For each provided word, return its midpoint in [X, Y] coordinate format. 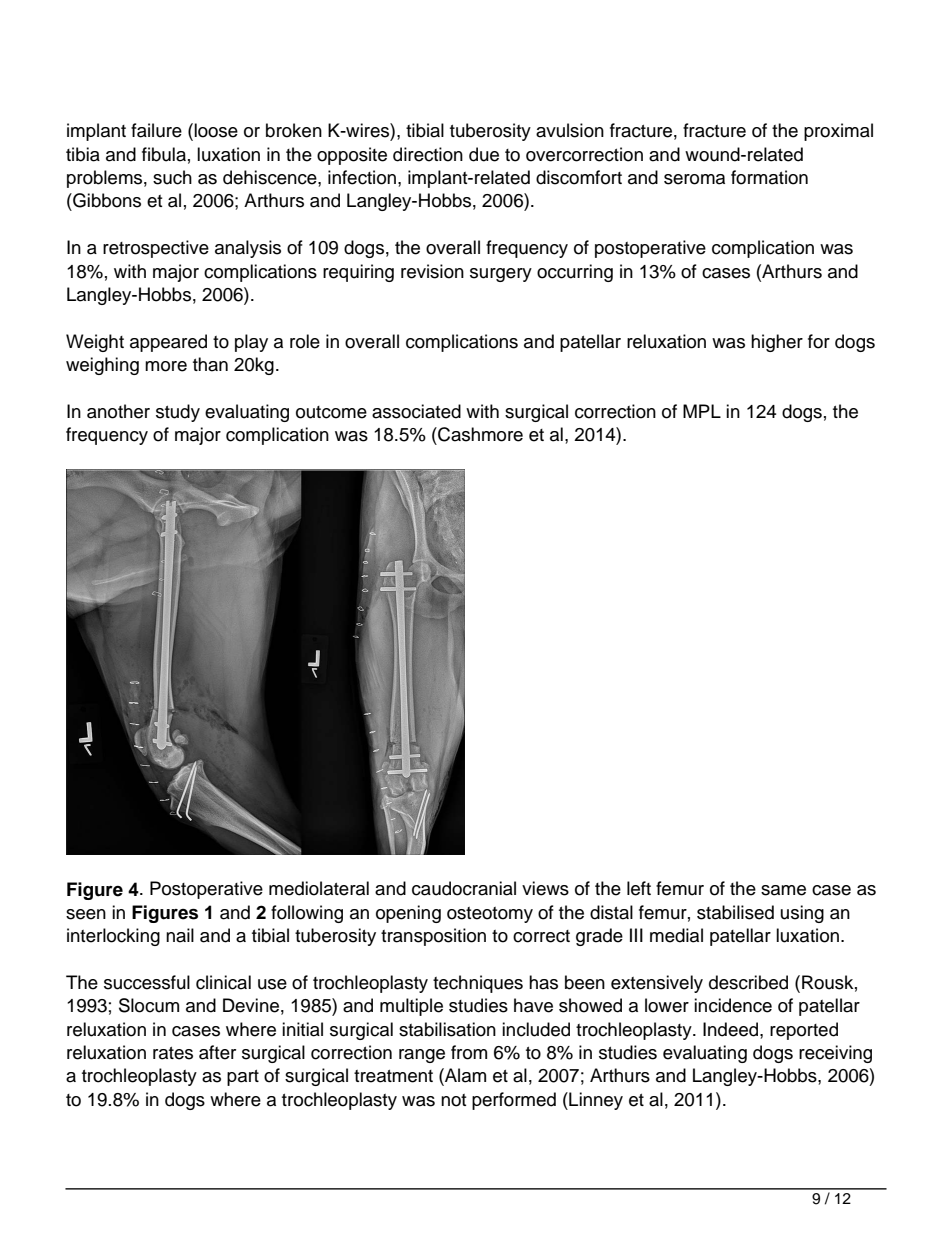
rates [173, 1053]
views [545, 888]
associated [416, 411]
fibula [164, 154]
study [178, 413]
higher [777, 343]
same [783, 890]
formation [769, 177]
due [484, 154]
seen [86, 914]
